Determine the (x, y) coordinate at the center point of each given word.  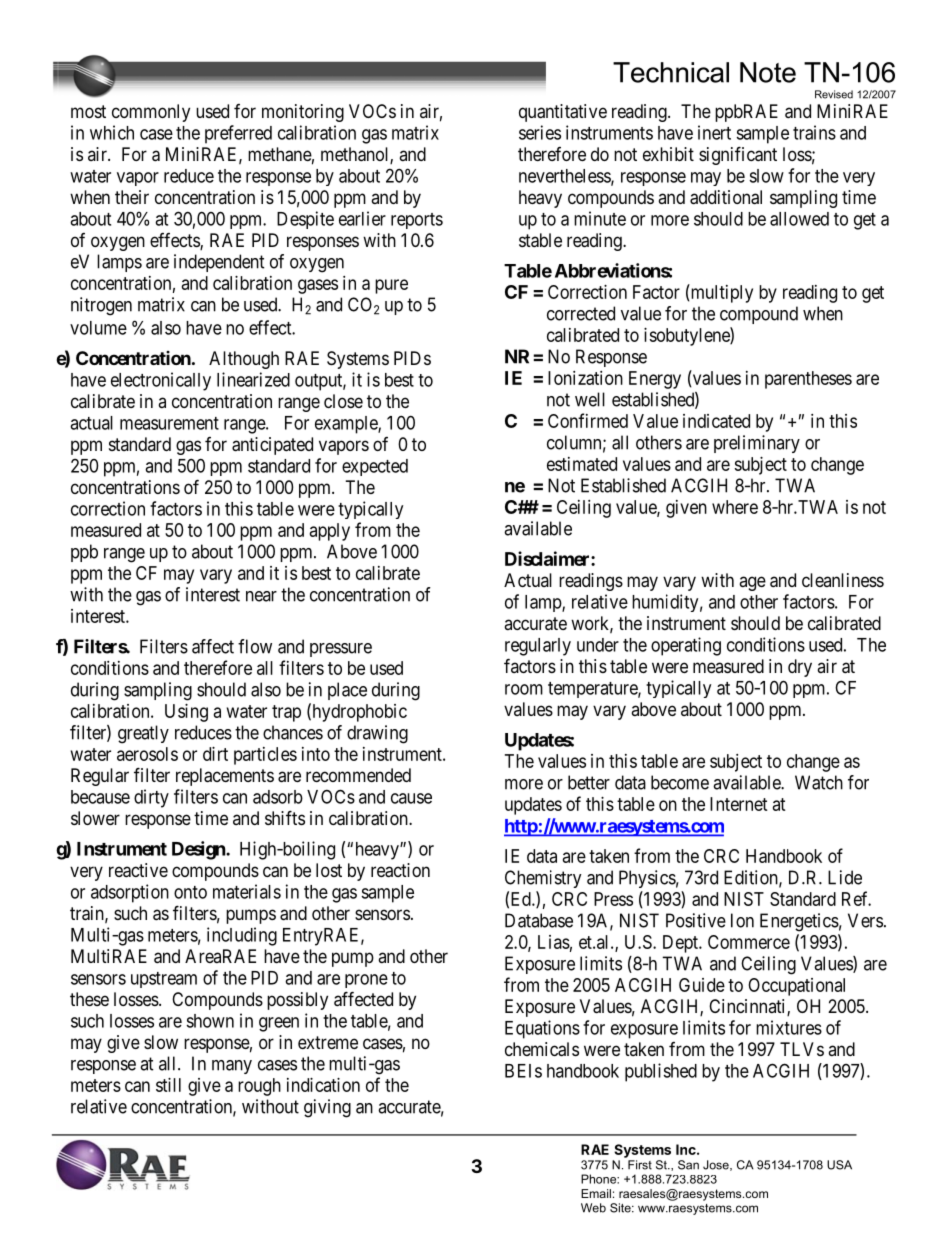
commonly (151, 113)
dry (800, 668)
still (168, 1085)
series (540, 132)
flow (255, 646)
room (524, 689)
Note (768, 72)
